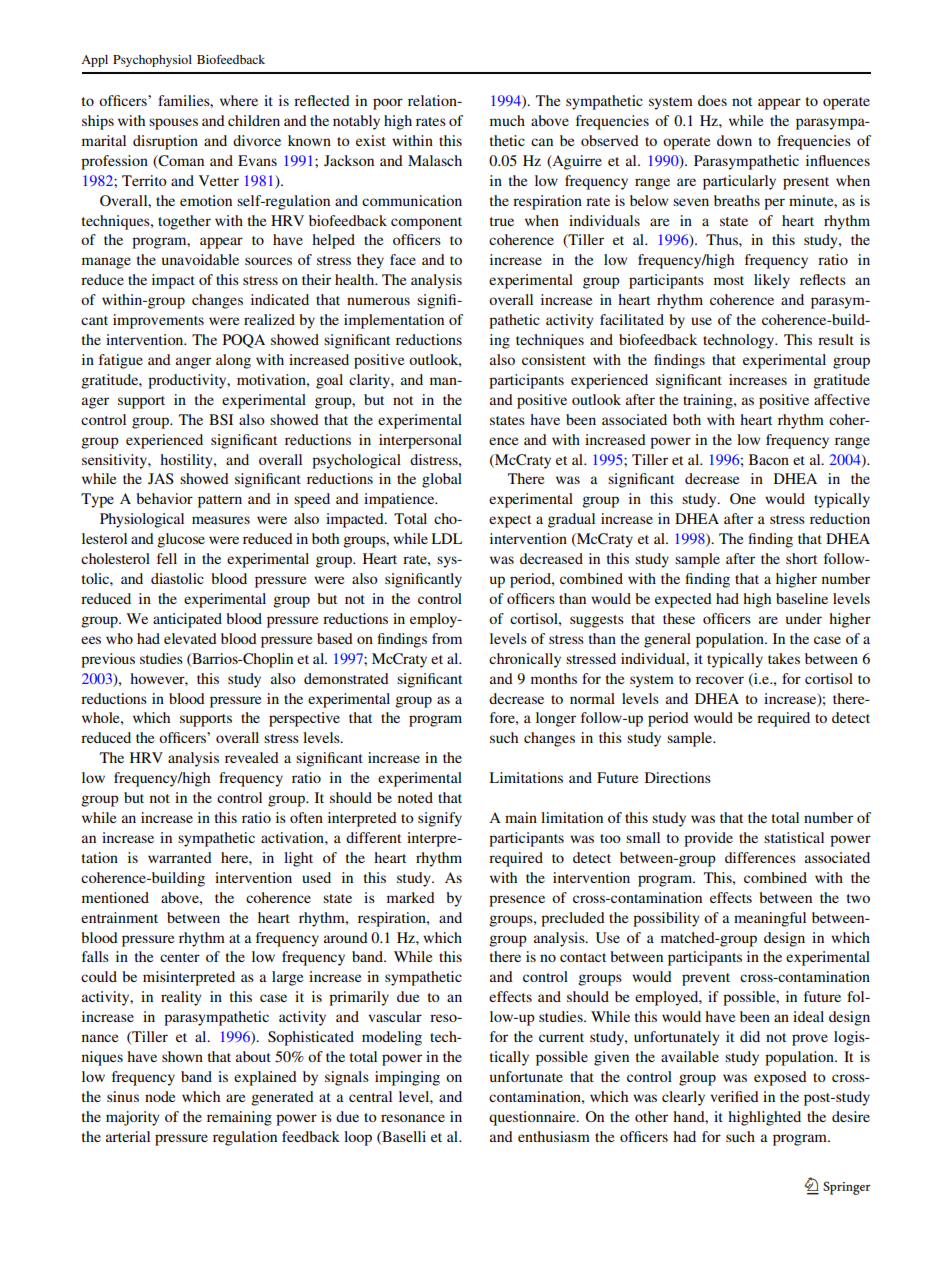 The width and height of the image is (952, 1265). Describe the element at coordinates (507, 120) in the image. I see `much` at that location.
